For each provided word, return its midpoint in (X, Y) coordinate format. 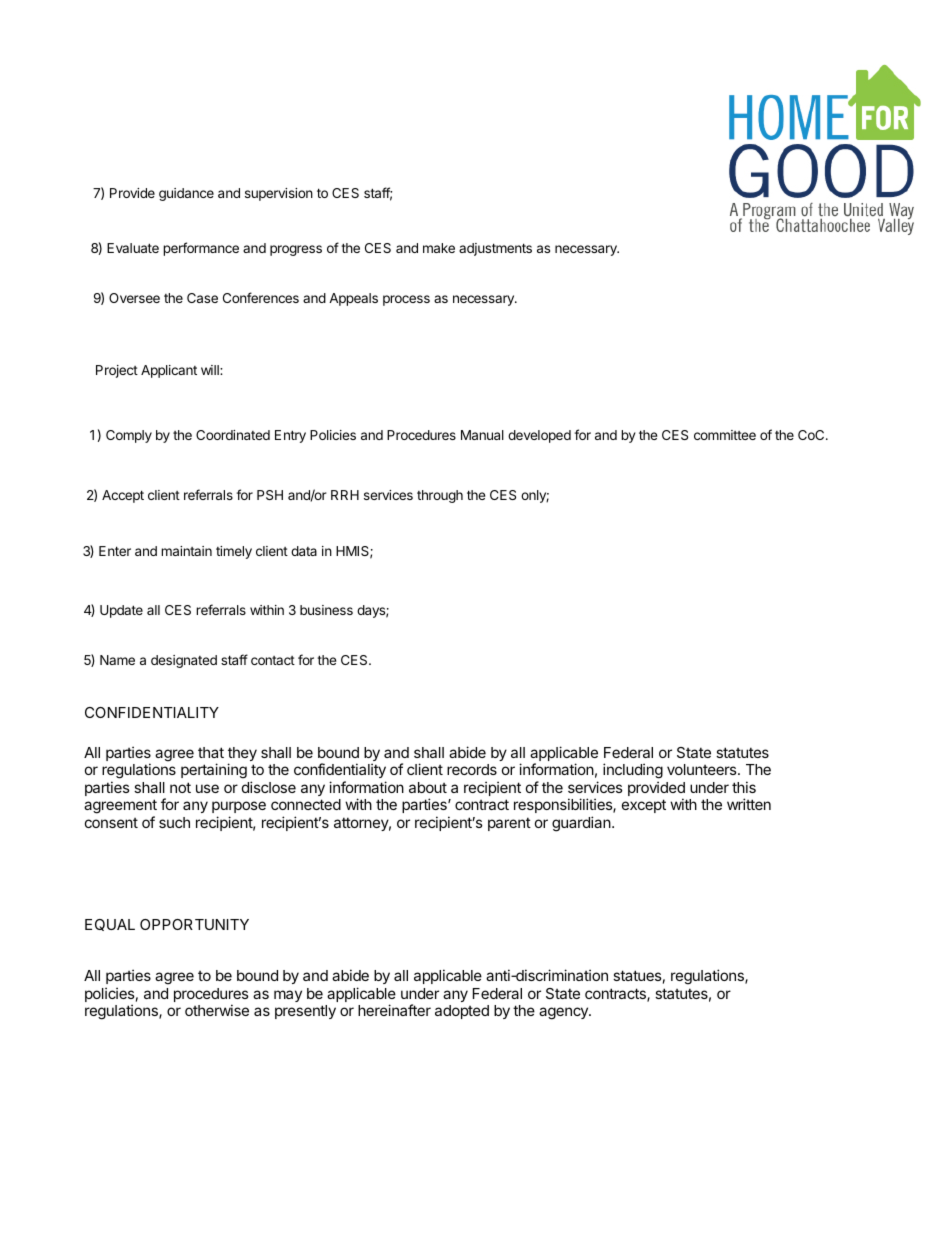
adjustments (495, 249)
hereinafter (394, 1010)
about (428, 787)
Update (121, 611)
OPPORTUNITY (194, 924)
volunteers (703, 769)
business (326, 610)
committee (725, 435)
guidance (186, 194)
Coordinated (233, 435)
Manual (482, 435)
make (439, 248)
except (644, 806)
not (180, 787)
